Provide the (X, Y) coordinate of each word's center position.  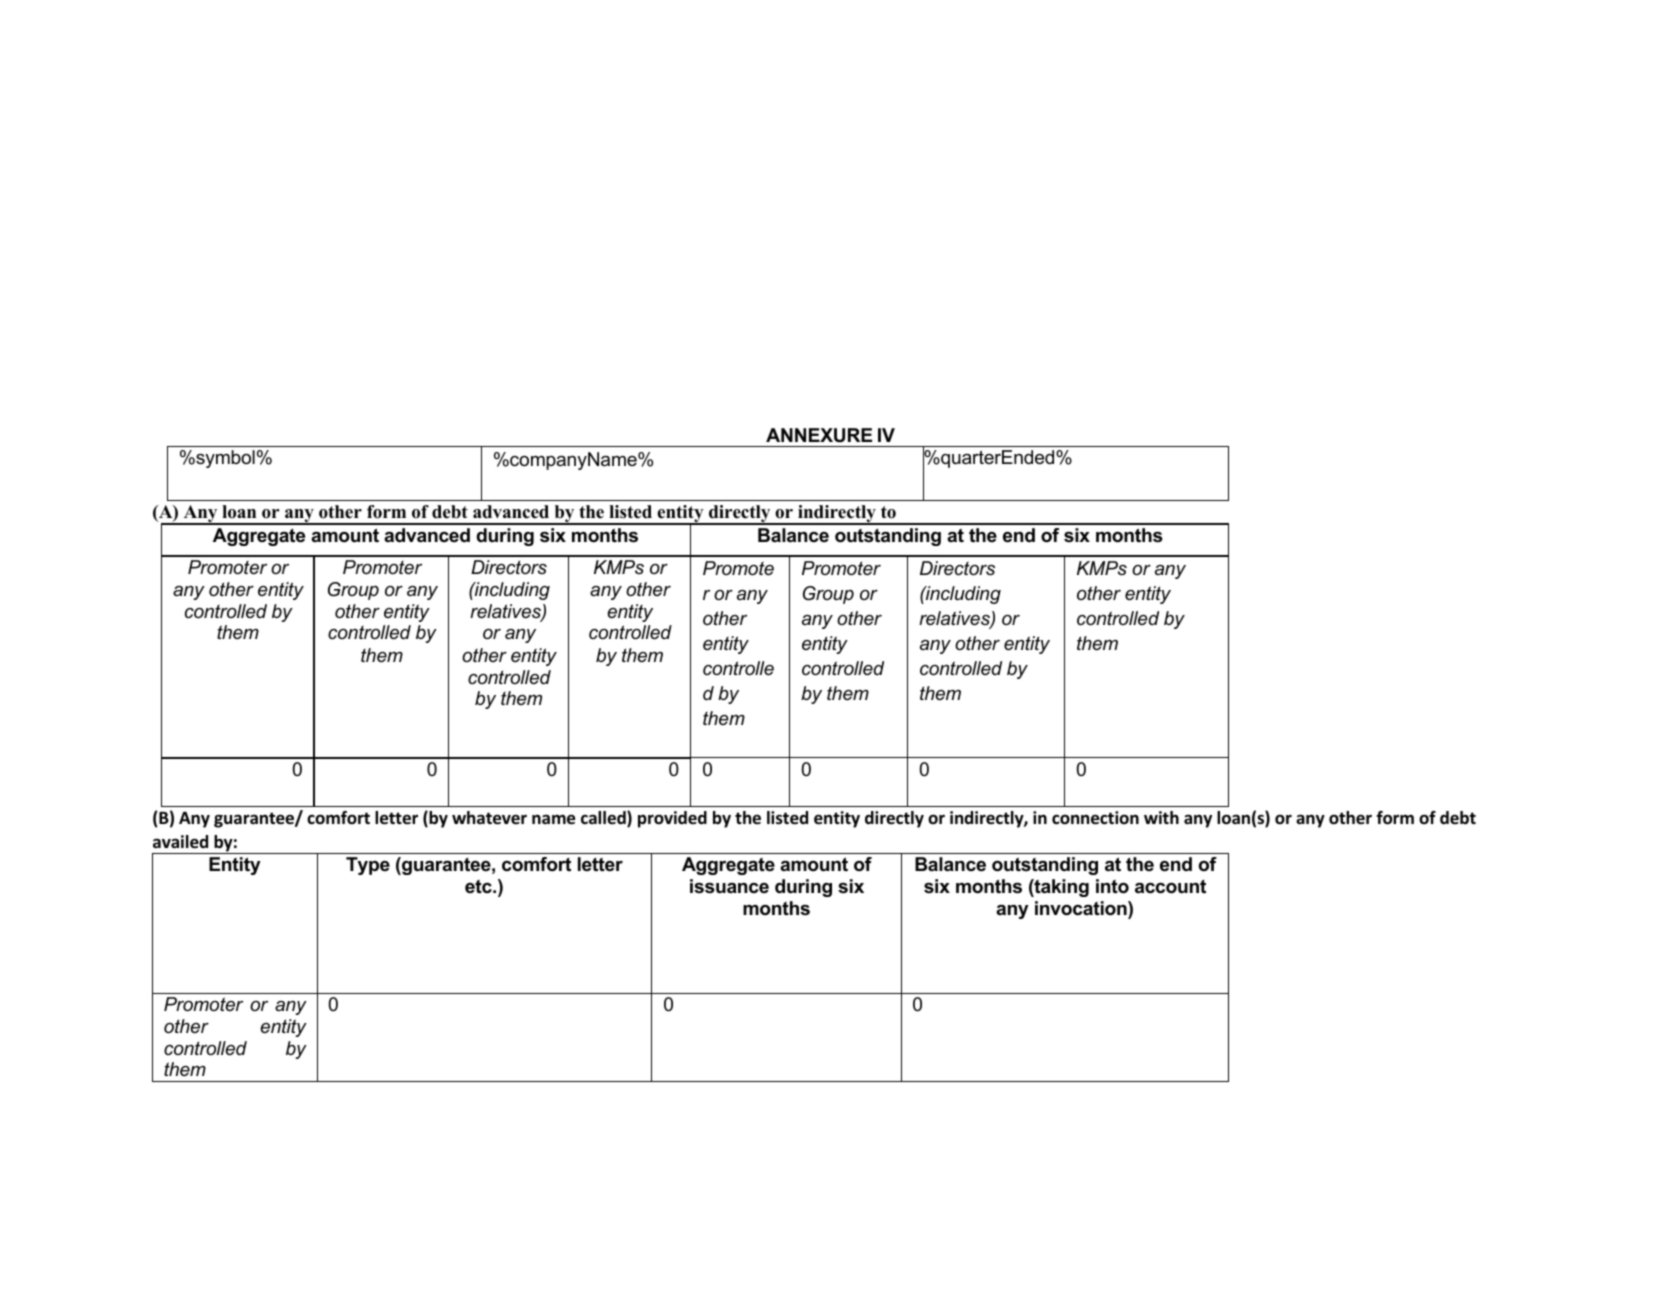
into (1112, 886)
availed (180, 842)
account (1170, 887)
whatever (489, 818)
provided (672, 819)
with (1161, 817)
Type (368, 866)
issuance (729, 886)
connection (1095, 818)
